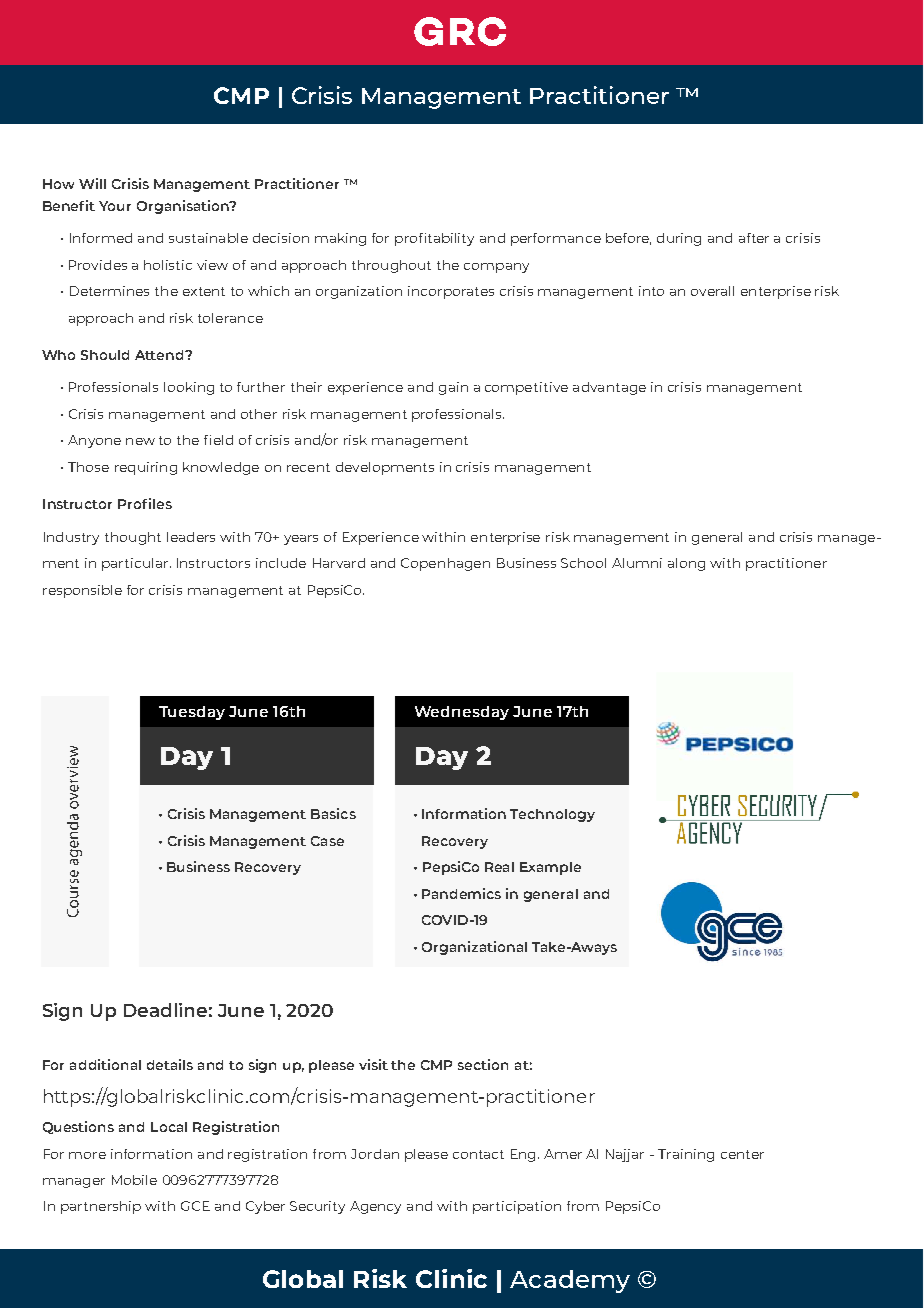 The width and height of the screenshot is (924, 1308). Describe the element at coordinates (373, 1064) in the screenshot. I see `visit` at that location.
